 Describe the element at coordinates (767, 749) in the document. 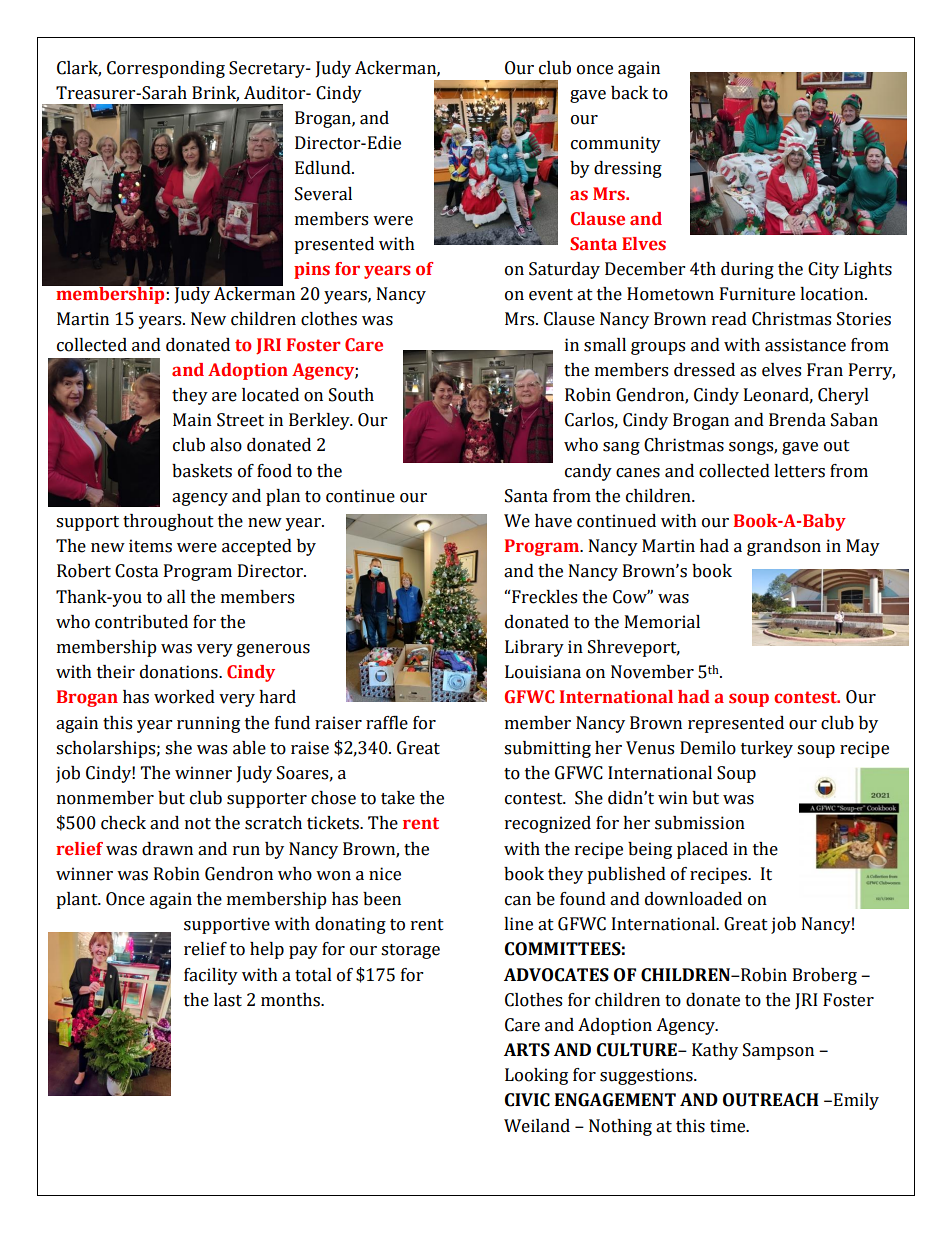

I see `turkey` at that location.
